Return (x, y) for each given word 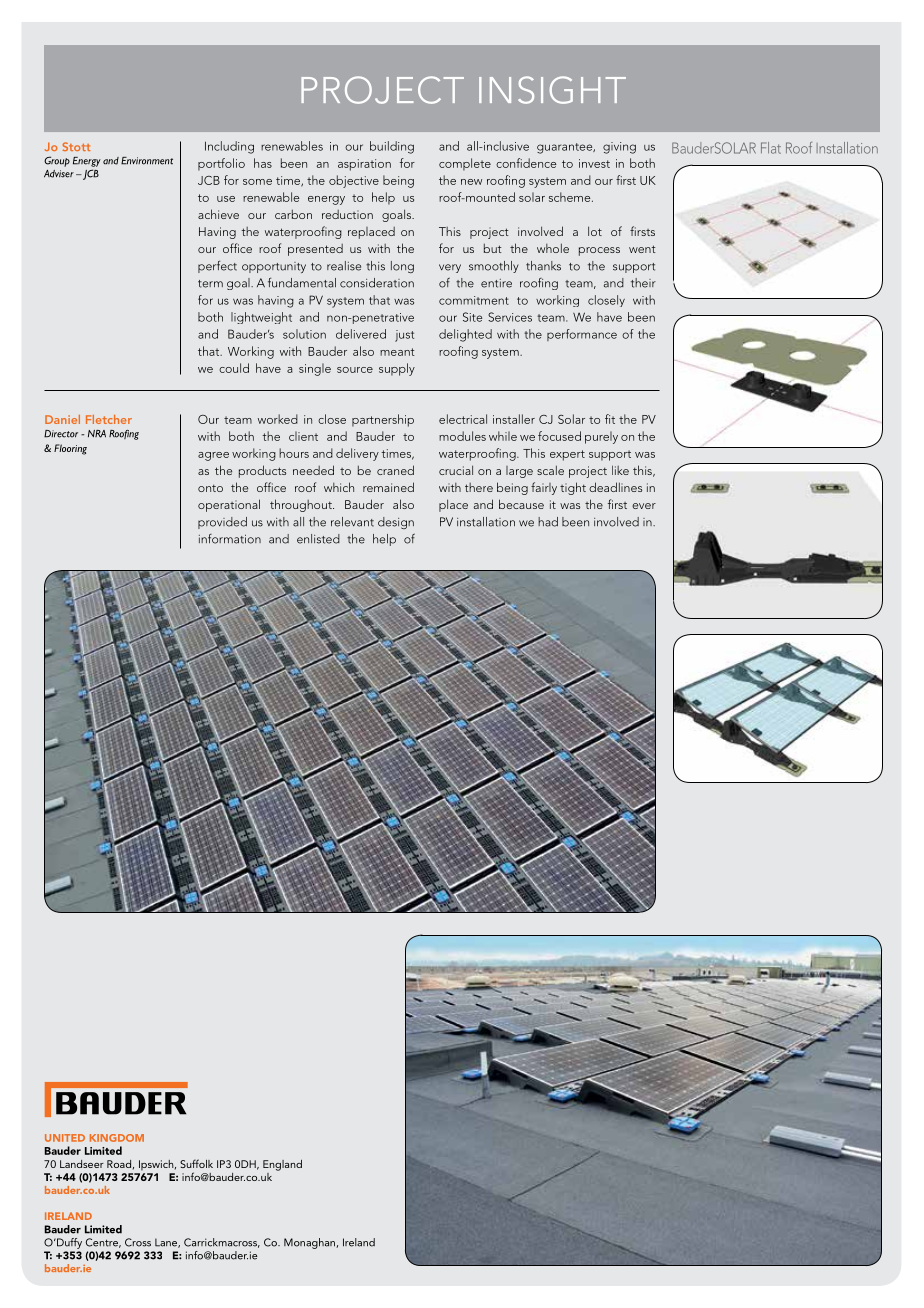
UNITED (65, 1138)
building (392, 147)
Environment (147, 161)
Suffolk (196, 1163)
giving (619, 148)
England (282, 1165)
